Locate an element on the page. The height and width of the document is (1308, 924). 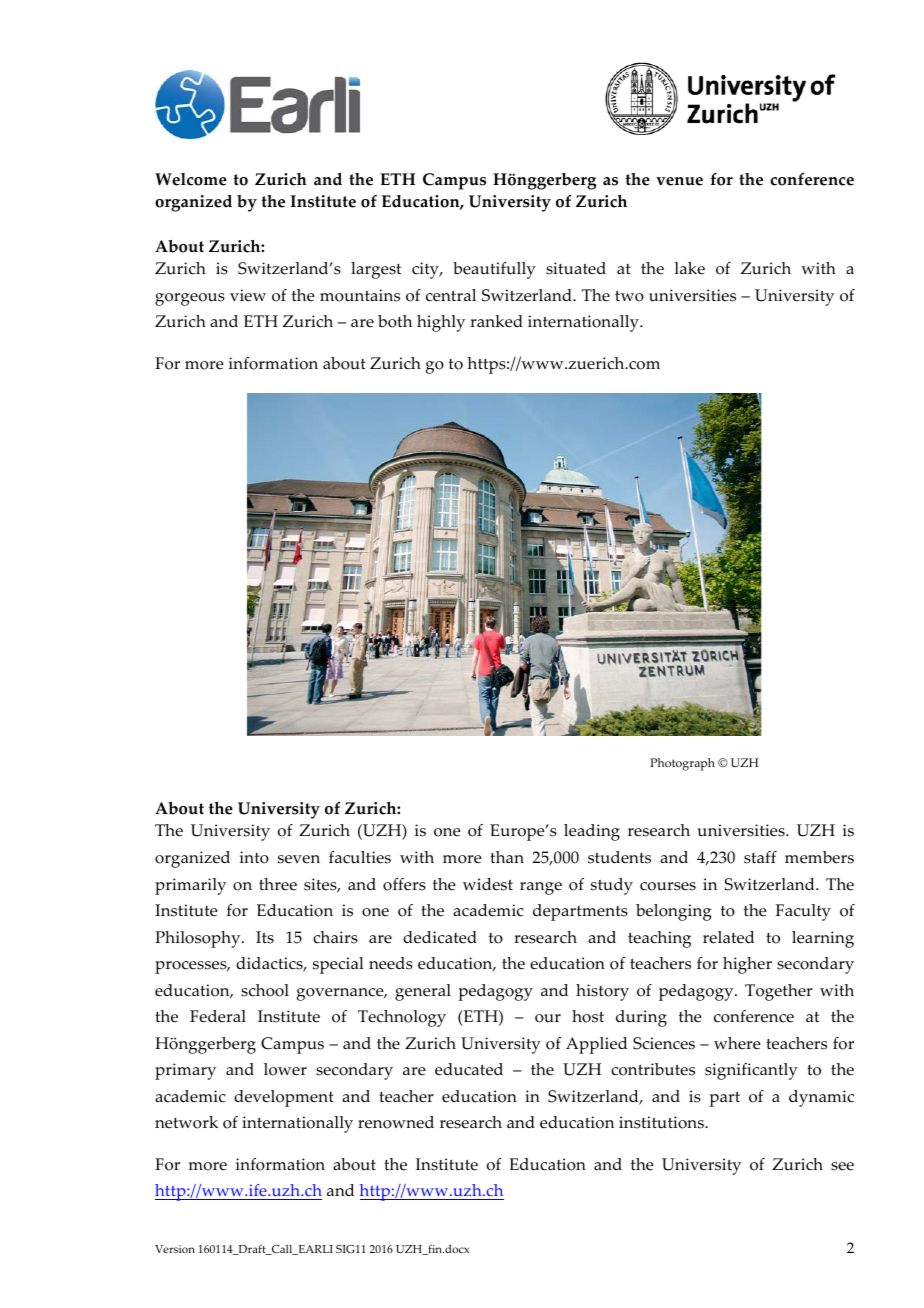
venue is located at coordinates (679, 181).
